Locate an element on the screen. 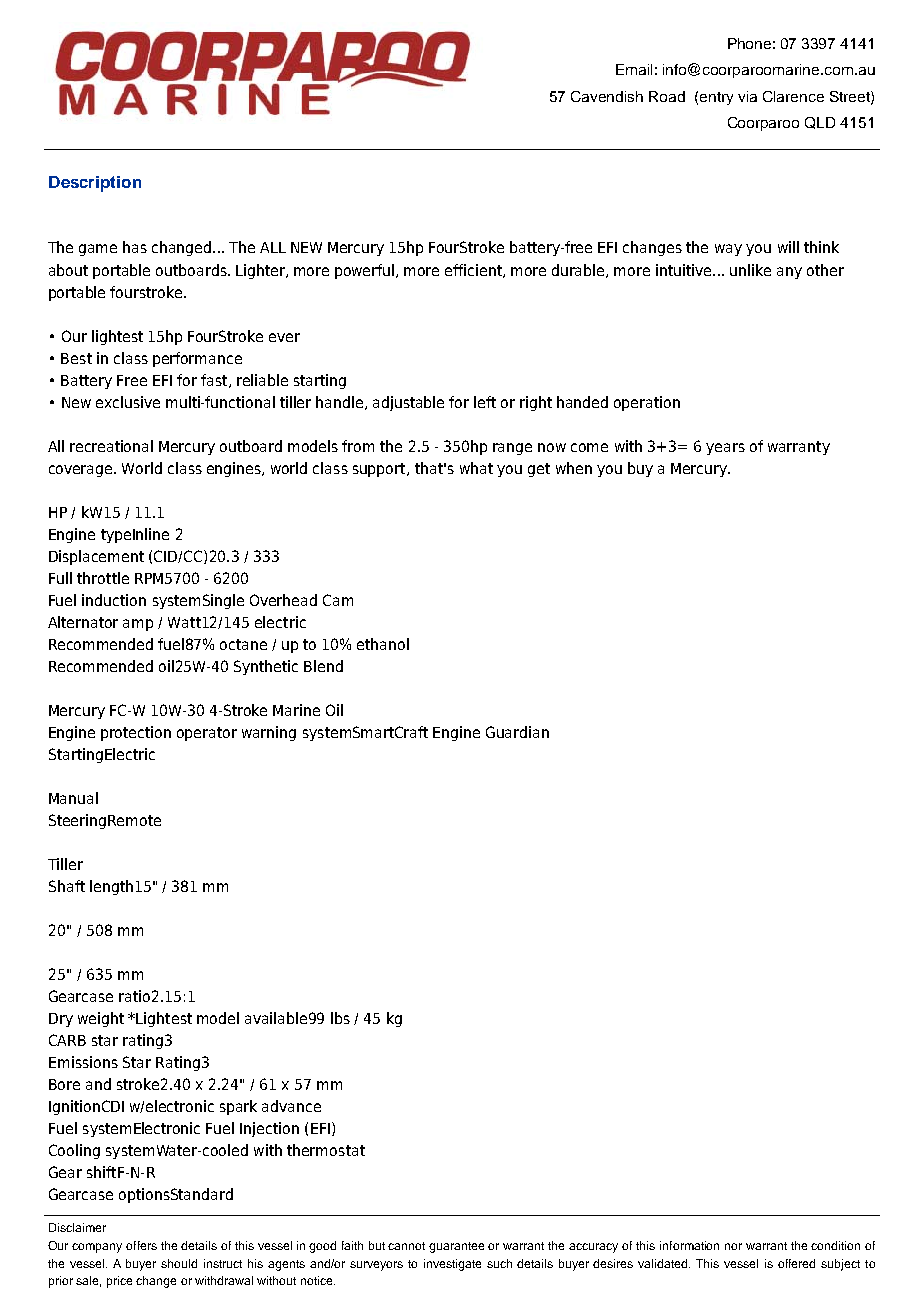 This screenshot has width=924, height=1308. amp is located at coordinates (138, 625).
